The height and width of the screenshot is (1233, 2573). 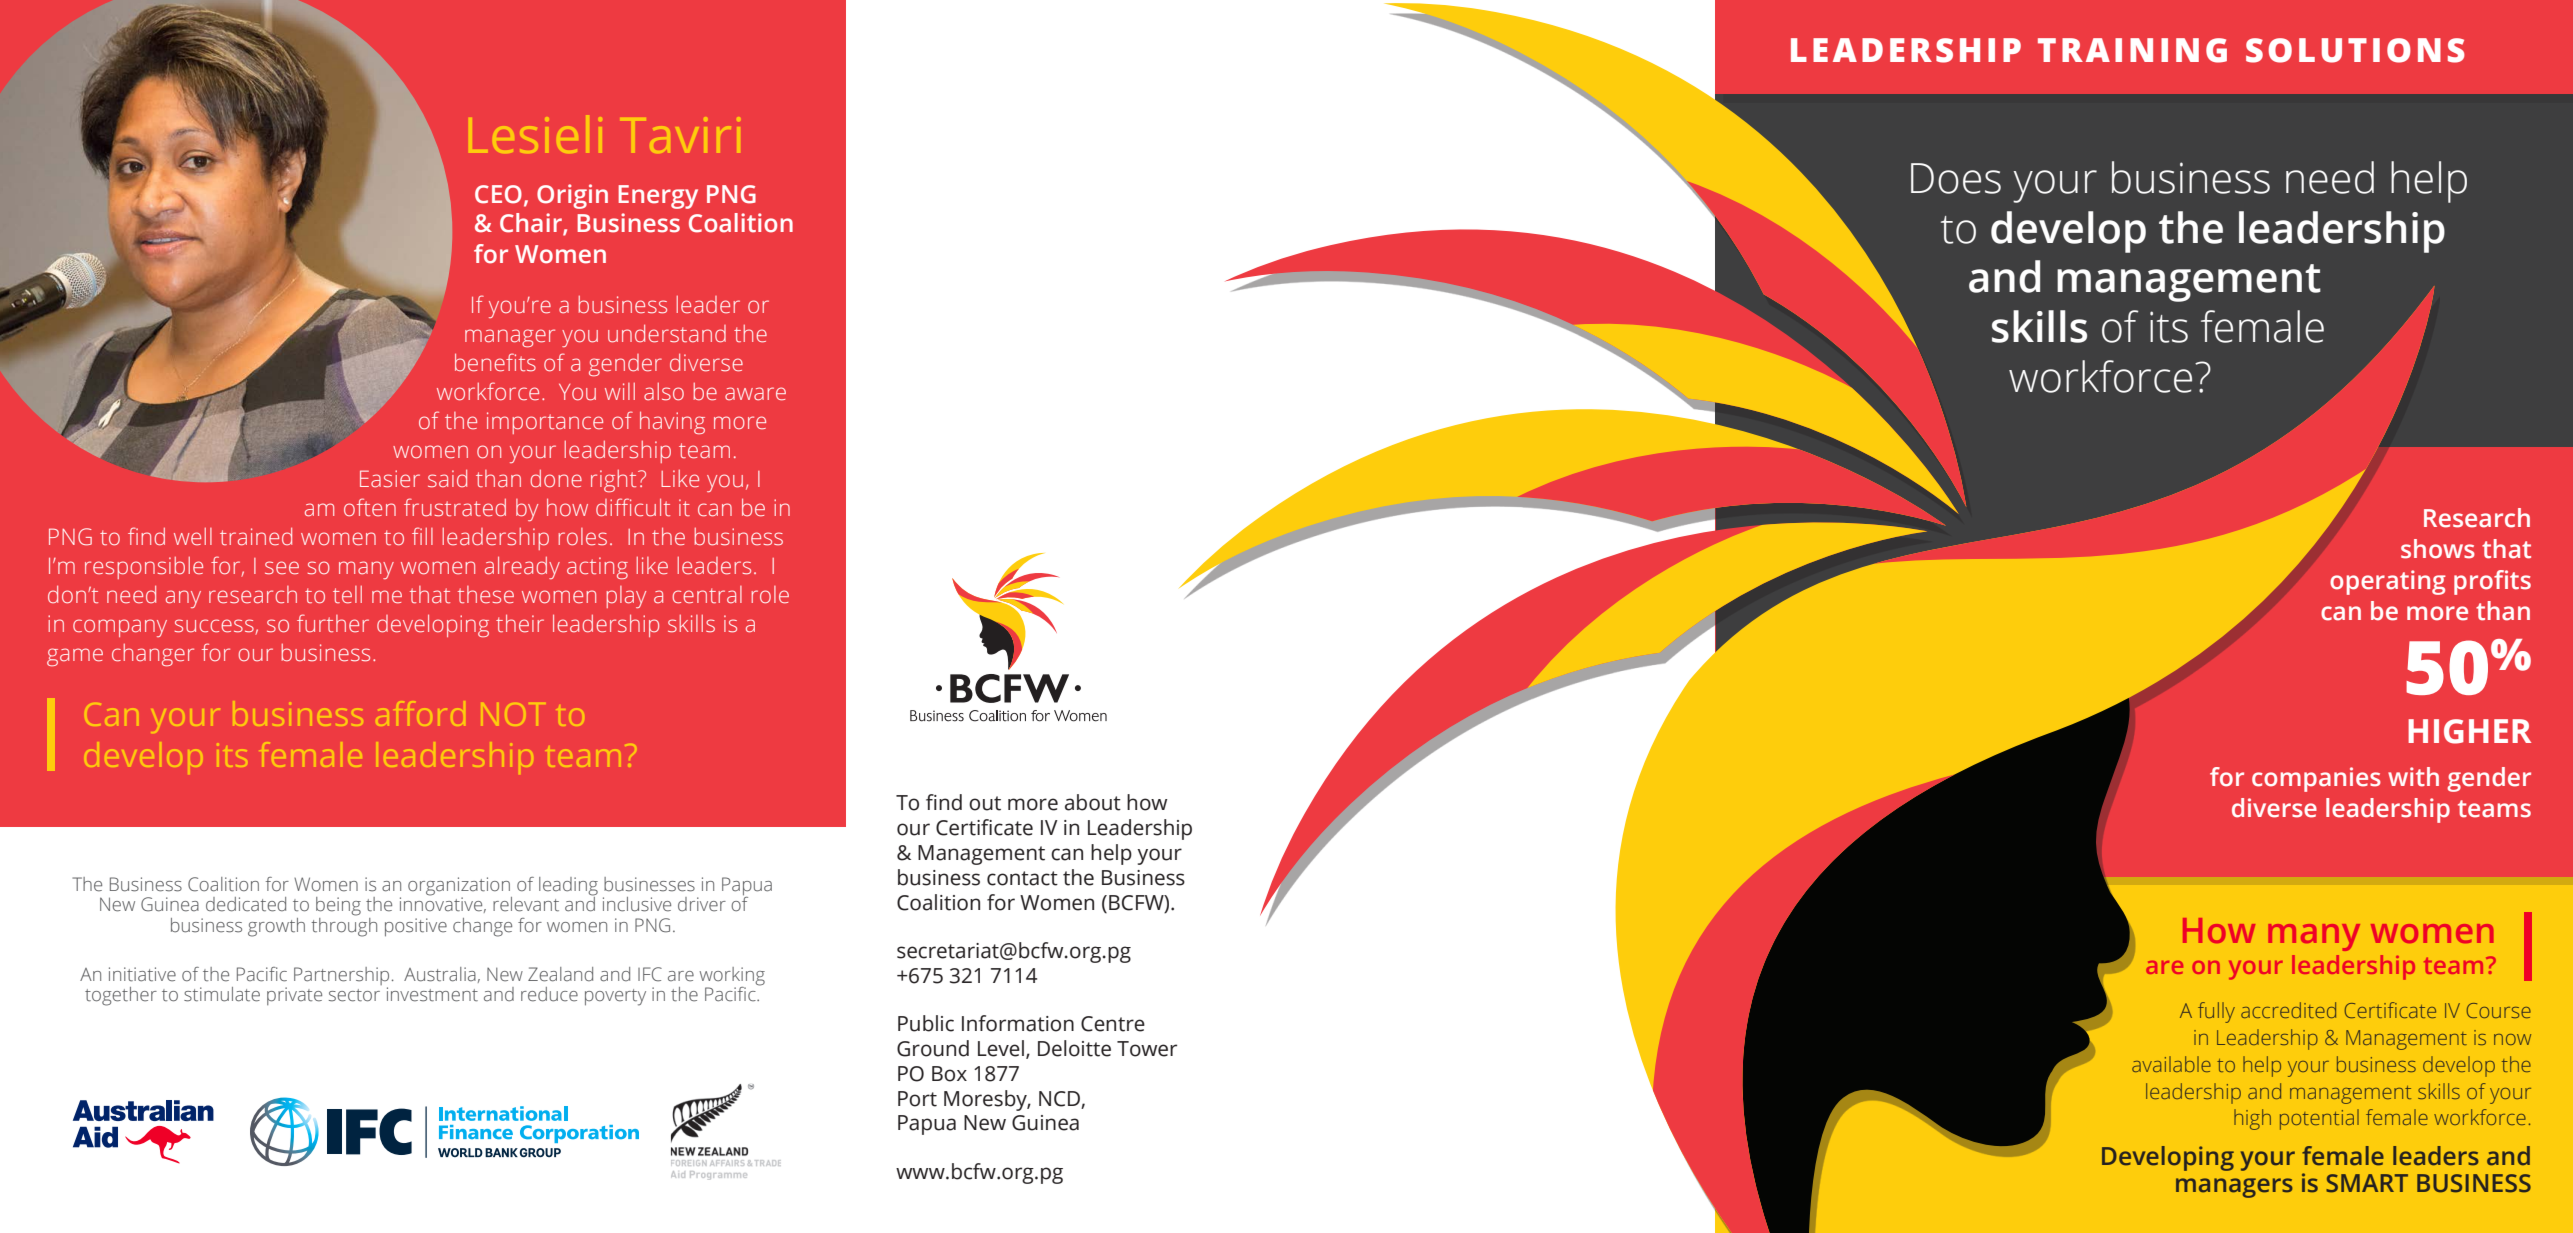 I want to click on often, so click(x=370, y=507).
